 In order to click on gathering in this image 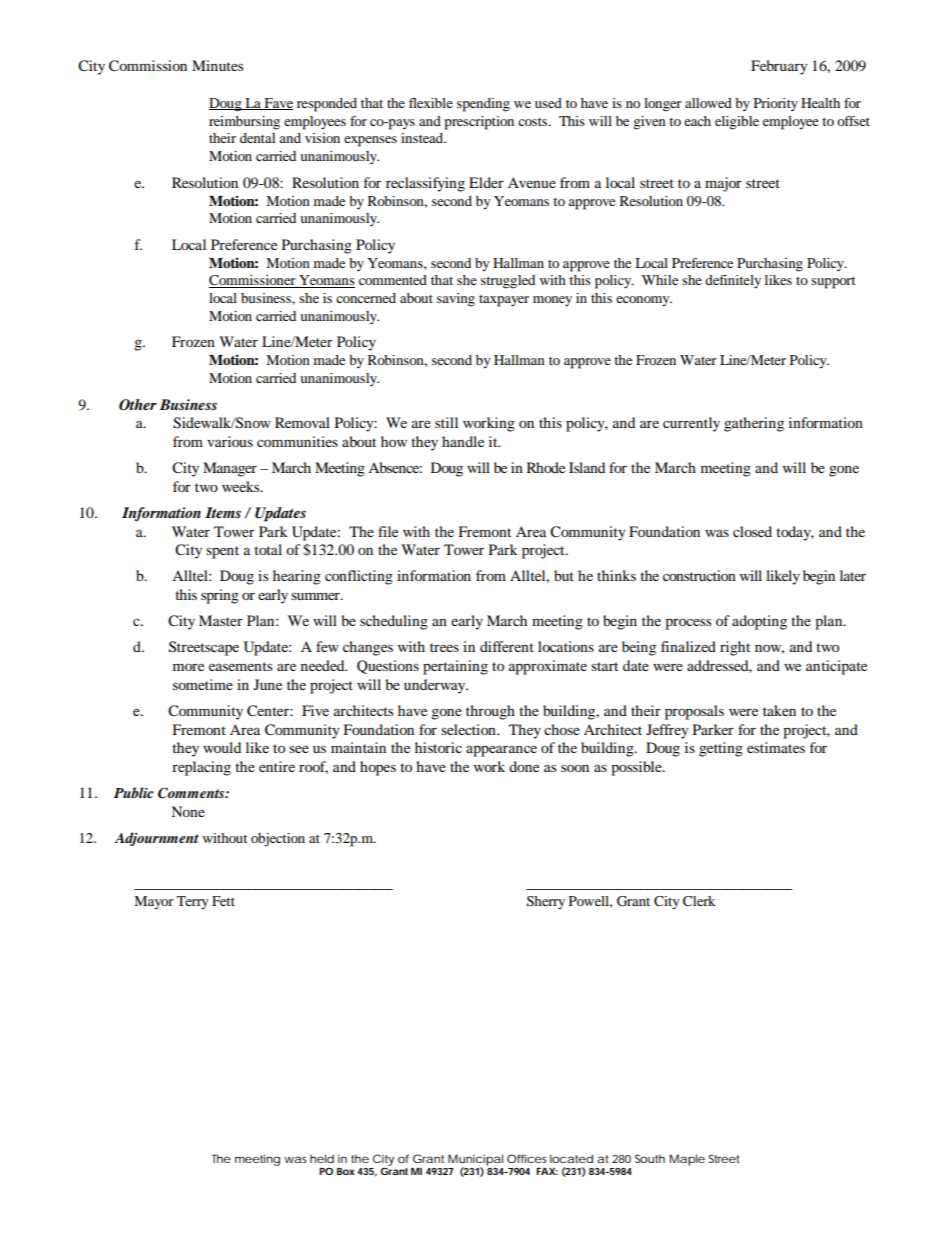, I will do `click(754, 424)`.
